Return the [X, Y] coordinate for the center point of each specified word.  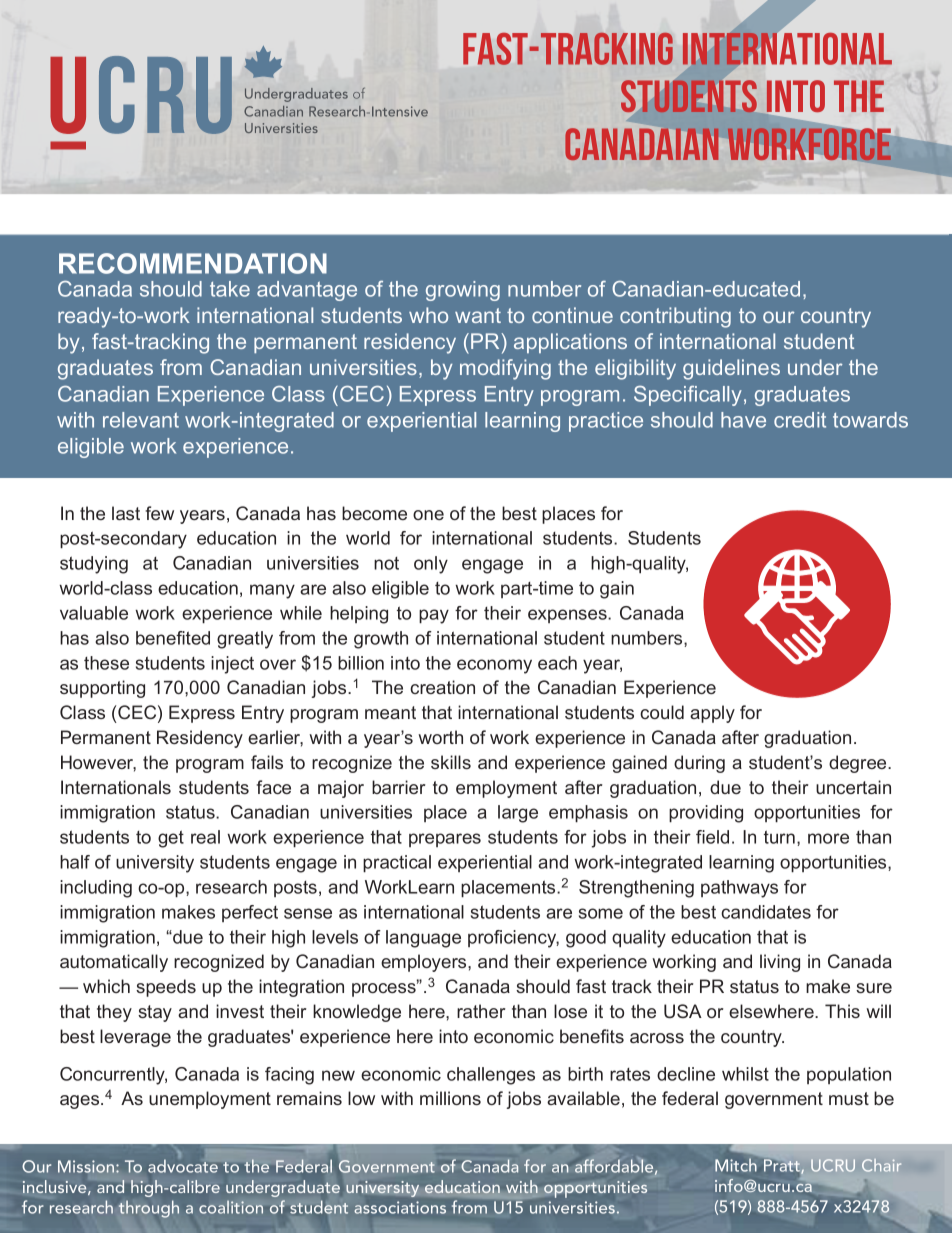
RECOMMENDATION [193, 263]
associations [400, 1207]
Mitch [736, 1165]
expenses [568, 616]
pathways [739, 889]
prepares [445, 840]
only [431, 565]
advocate [183, 1166]
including [96, 889]
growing [463, 291]
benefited [173, 638]
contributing [675, 317]
